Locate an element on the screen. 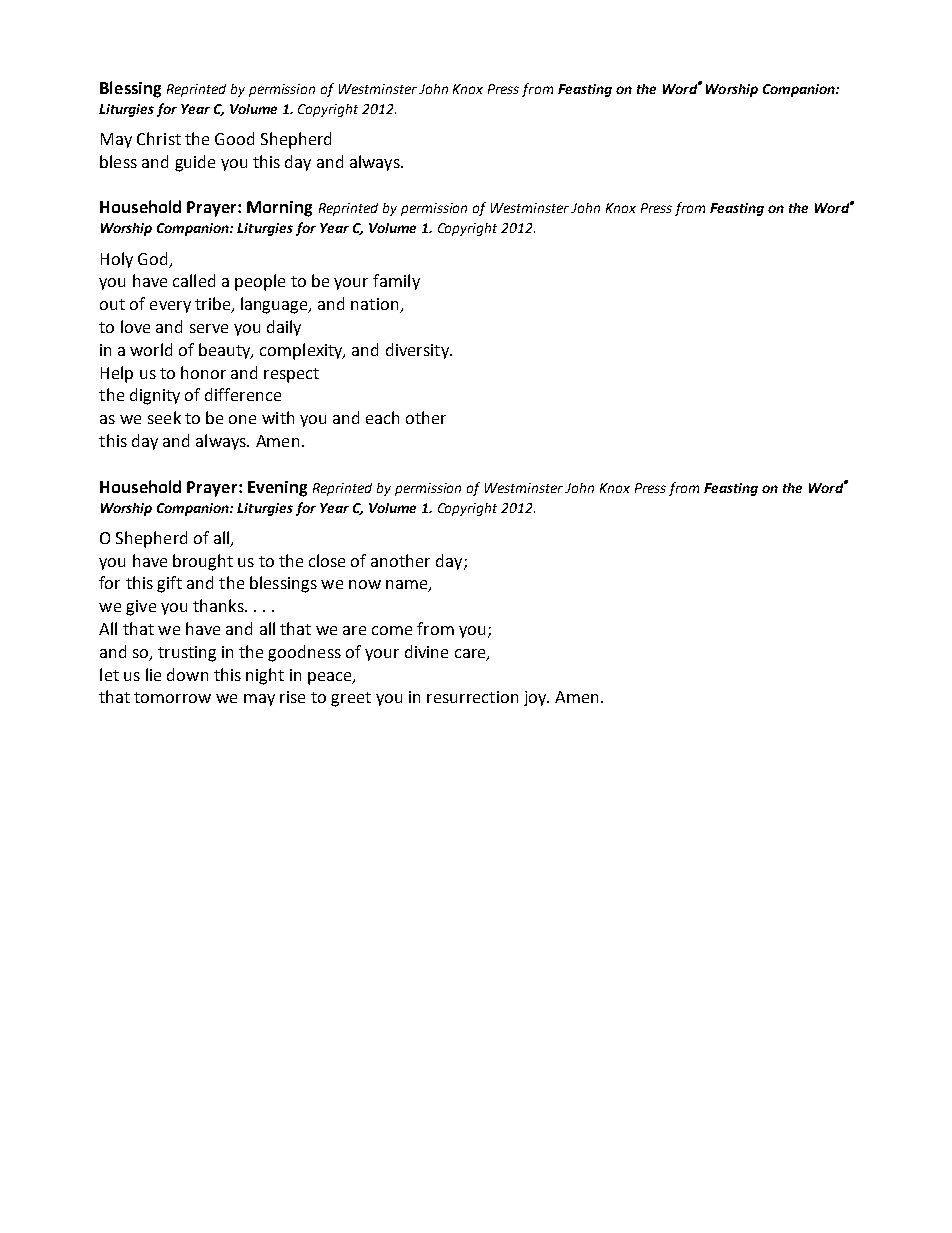 The width and height of the screenshot is (952, 1233). lie is located at coordinates (153, 674).
